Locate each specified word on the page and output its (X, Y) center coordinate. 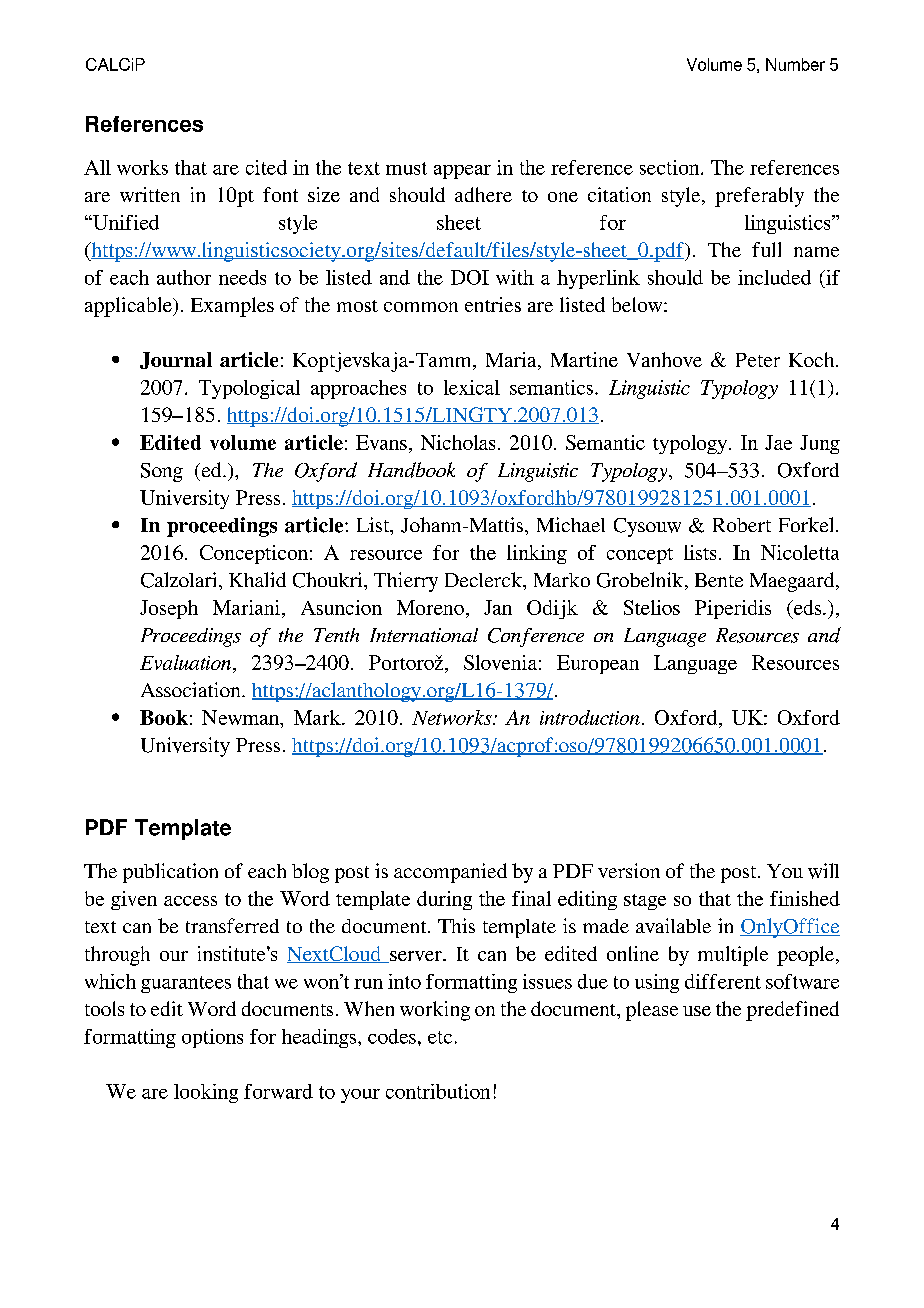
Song (162, 472)
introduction (590, 717)
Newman (242, 719)
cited (266, 167)
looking (206, 1093)
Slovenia (500, 662)
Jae (778, 442)
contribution (438, 1091)
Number (795, 64)
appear (462, 172)
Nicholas (458, 442)
